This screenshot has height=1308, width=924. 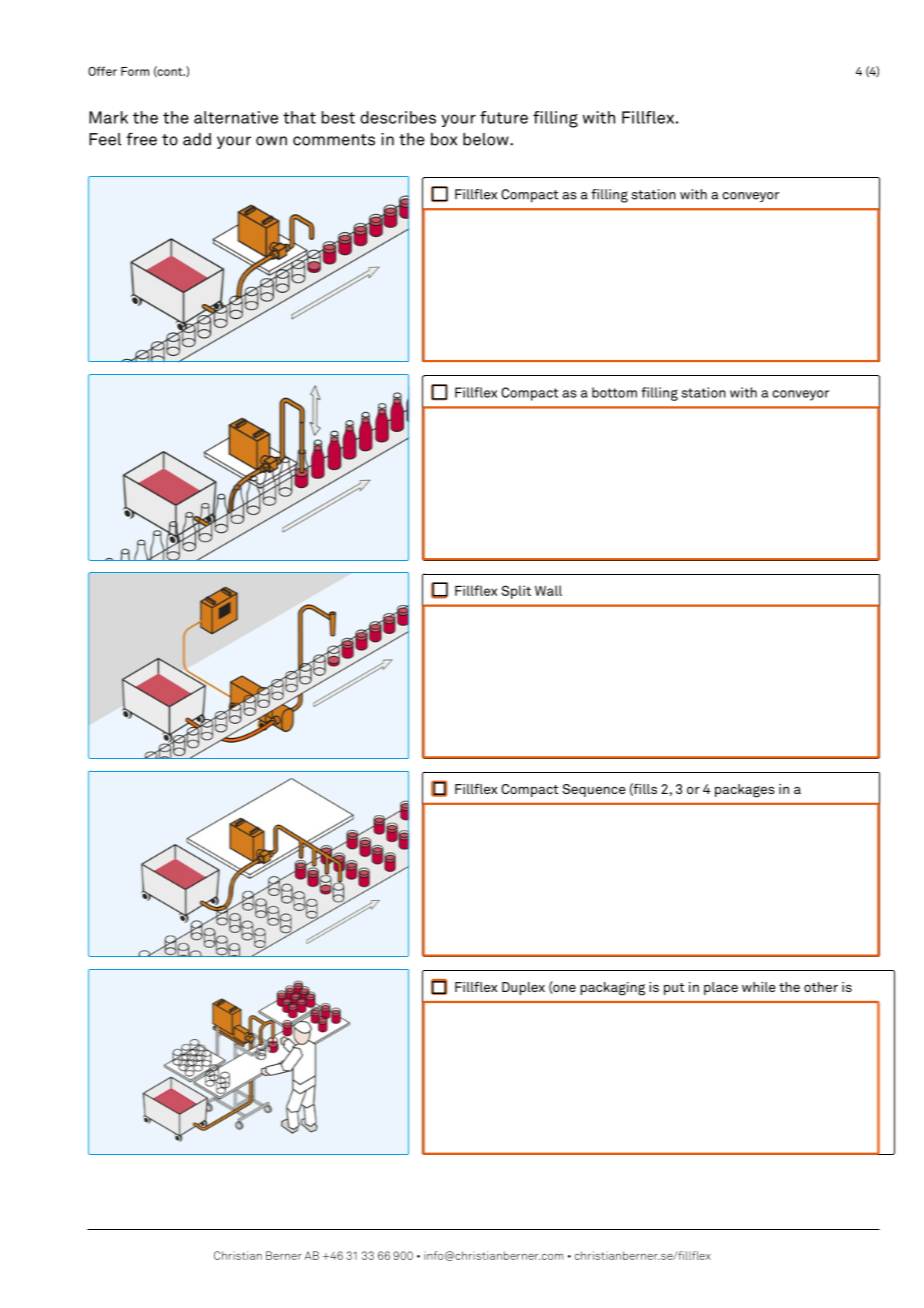 What do you see at coordinates (614, 392) in the screenshot?
I see `bottom` at bounding box center [614, 392].
